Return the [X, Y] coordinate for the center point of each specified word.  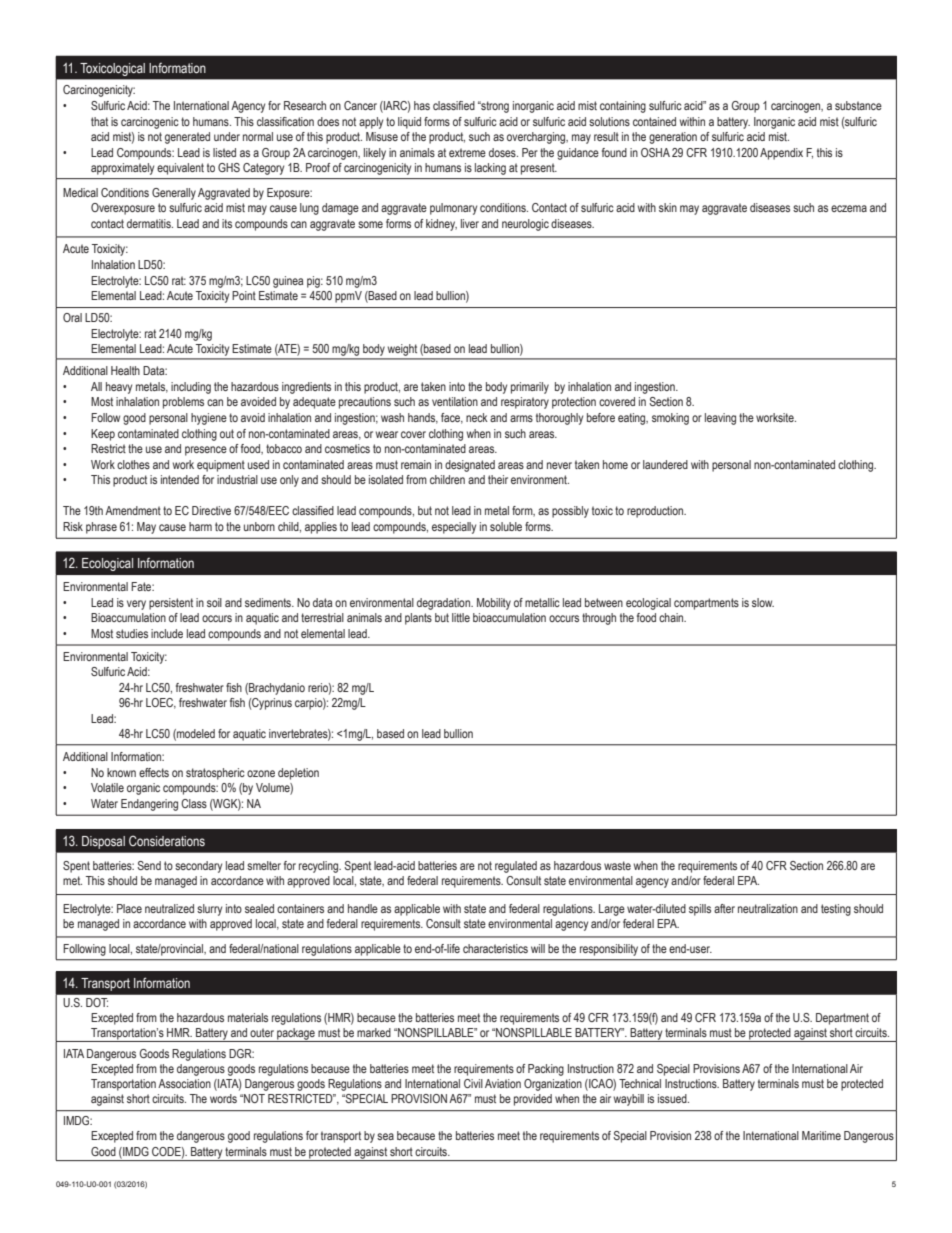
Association [184, 1083]
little [461, 617]
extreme [467, 152]
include [167, 633]
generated [187, 138]
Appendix [781, 154]
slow [763, 602]
